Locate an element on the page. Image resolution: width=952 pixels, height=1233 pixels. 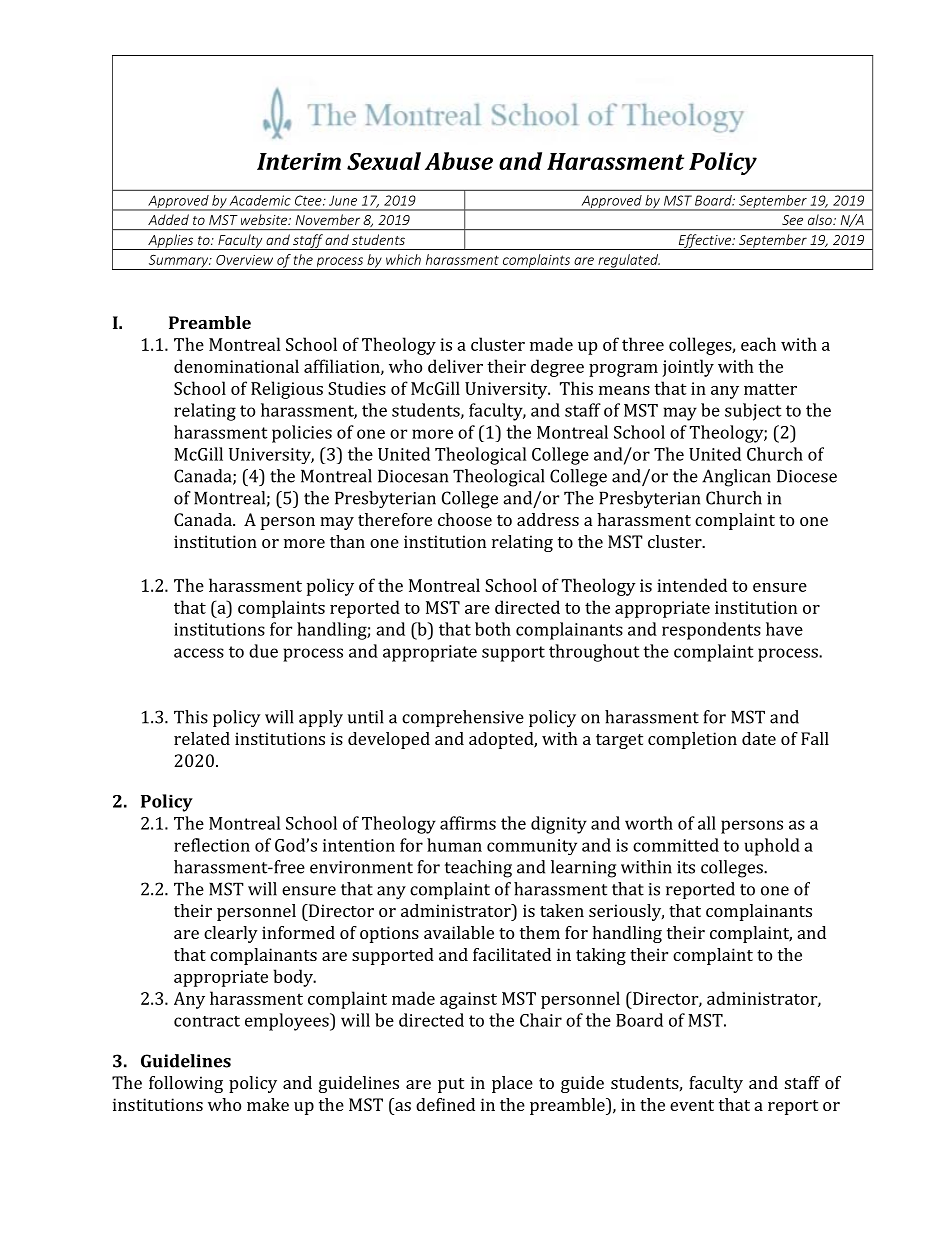
place is located at coordinates (512, 1084).
